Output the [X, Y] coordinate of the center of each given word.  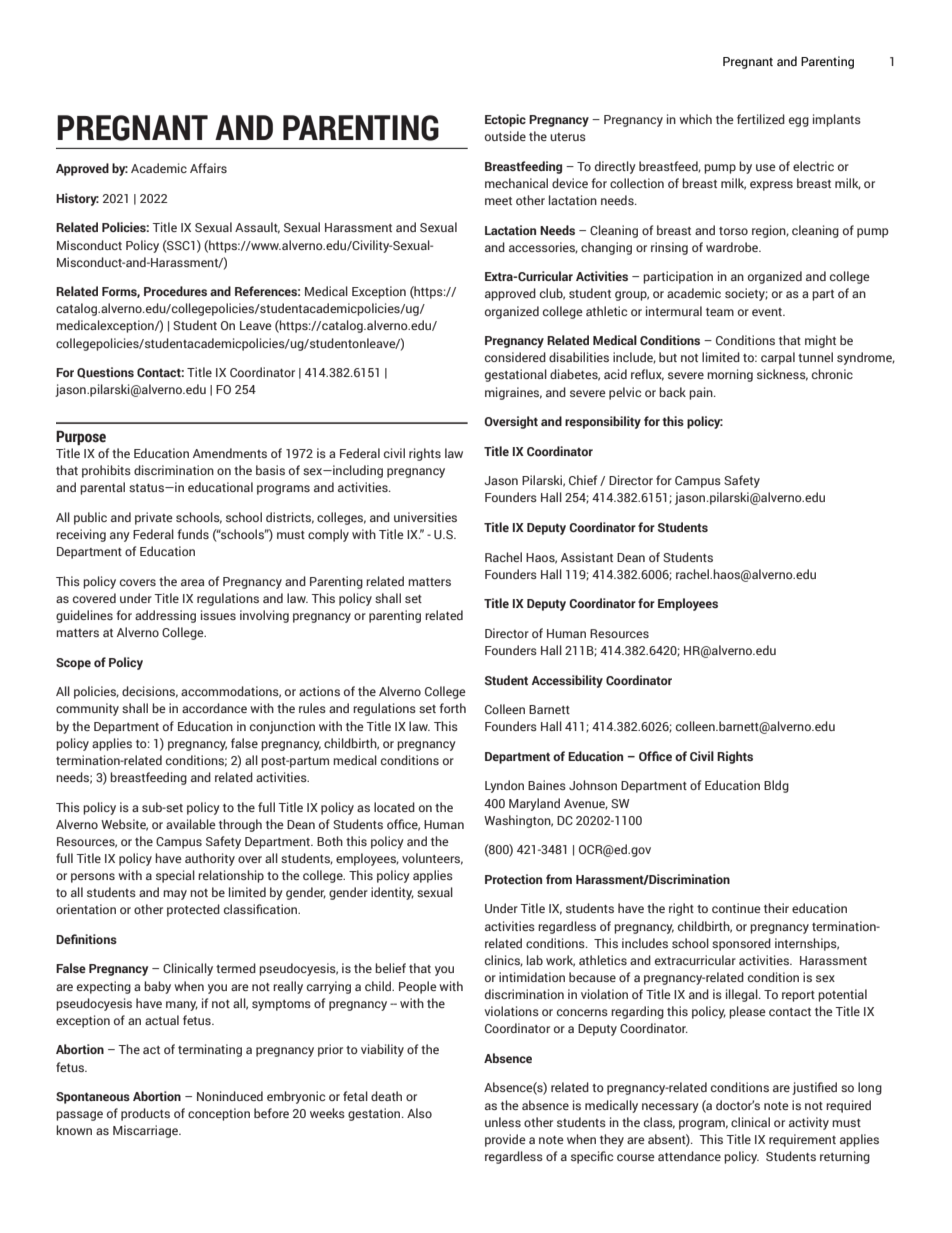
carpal [778, 358]
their [776, 908]
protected [193, 910]
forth [452, 708]
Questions [105, 372]
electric [813, 166]
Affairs [208, 168]
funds [193, 534]
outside [505, 136]
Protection [513, 879]
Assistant [587, 557]
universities [425, 517]
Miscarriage [147, 1131]
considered [515, 357]
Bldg [776, 786]
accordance [214, 708]
